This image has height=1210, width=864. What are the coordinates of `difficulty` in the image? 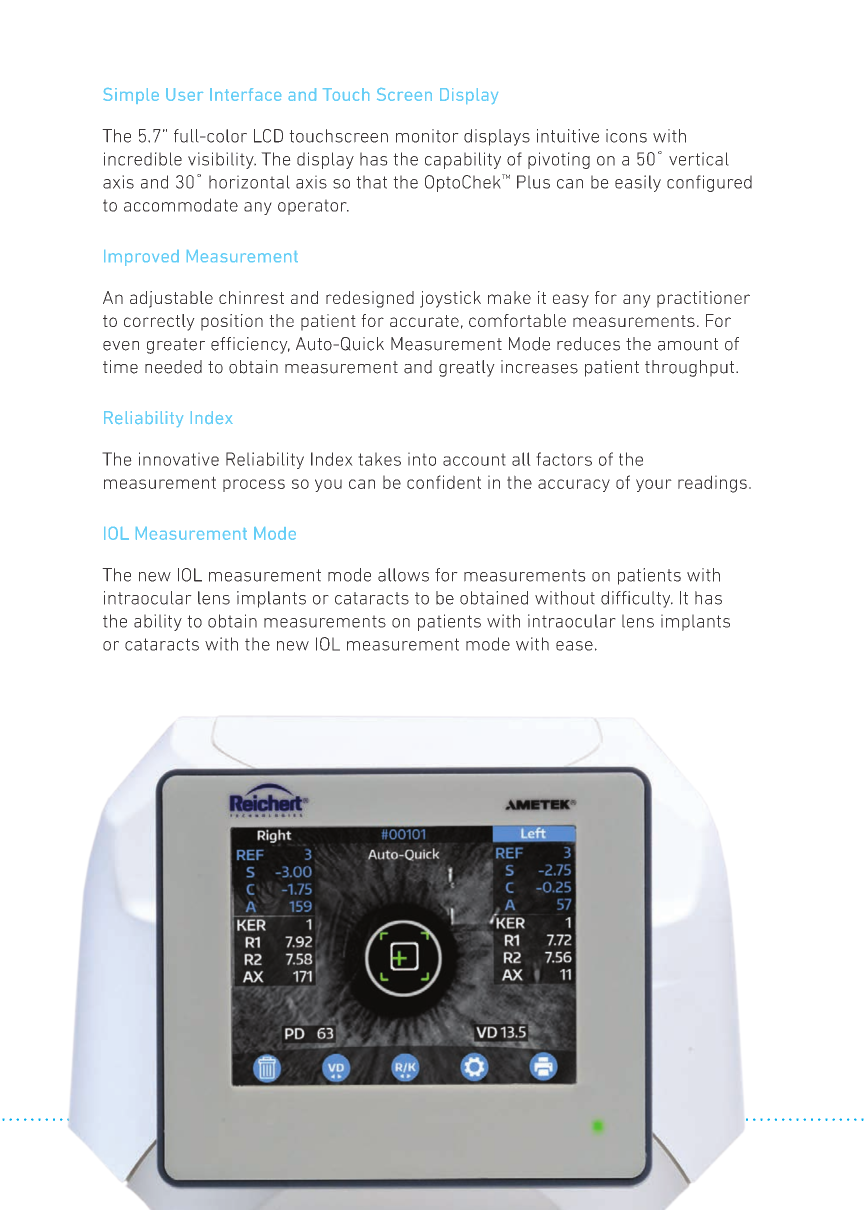 It's located at (637, 599).
